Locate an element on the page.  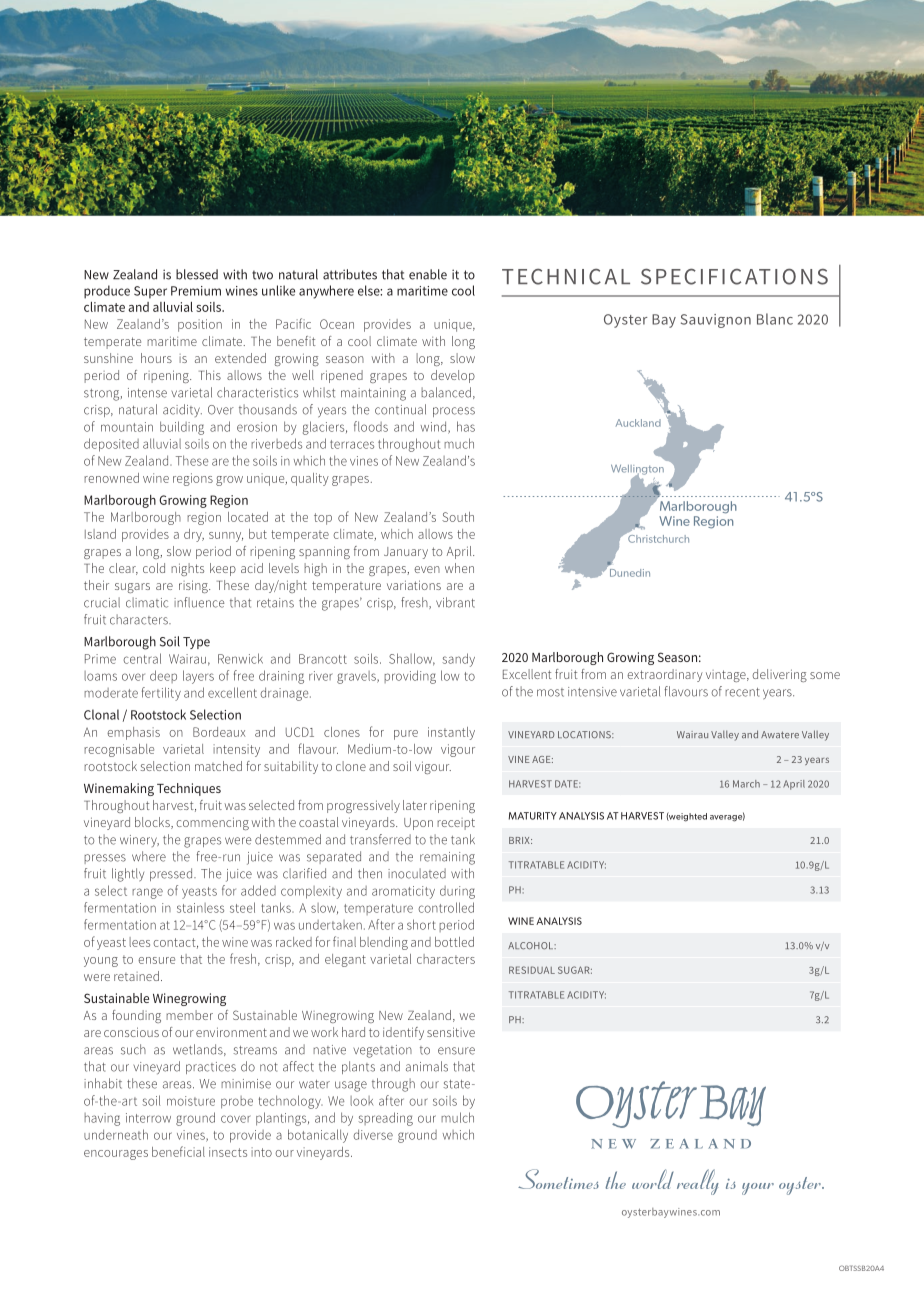
pressed is located at coordinates (171, 874).
